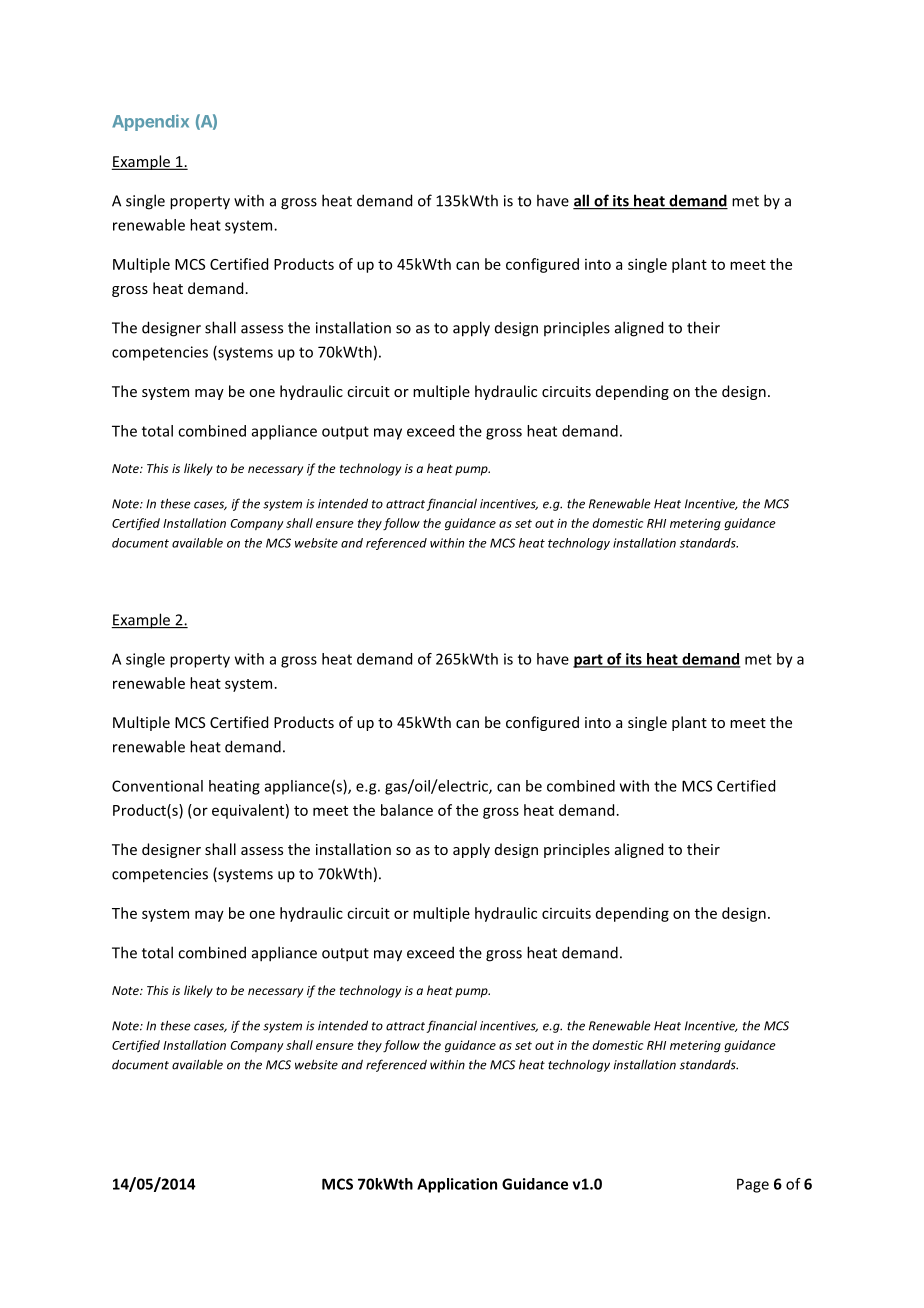 This page has width=924, height=1308. What do you see at coordinates (753, 1185) in the page?
I see `Page` at bounding box center [753, 1185].
